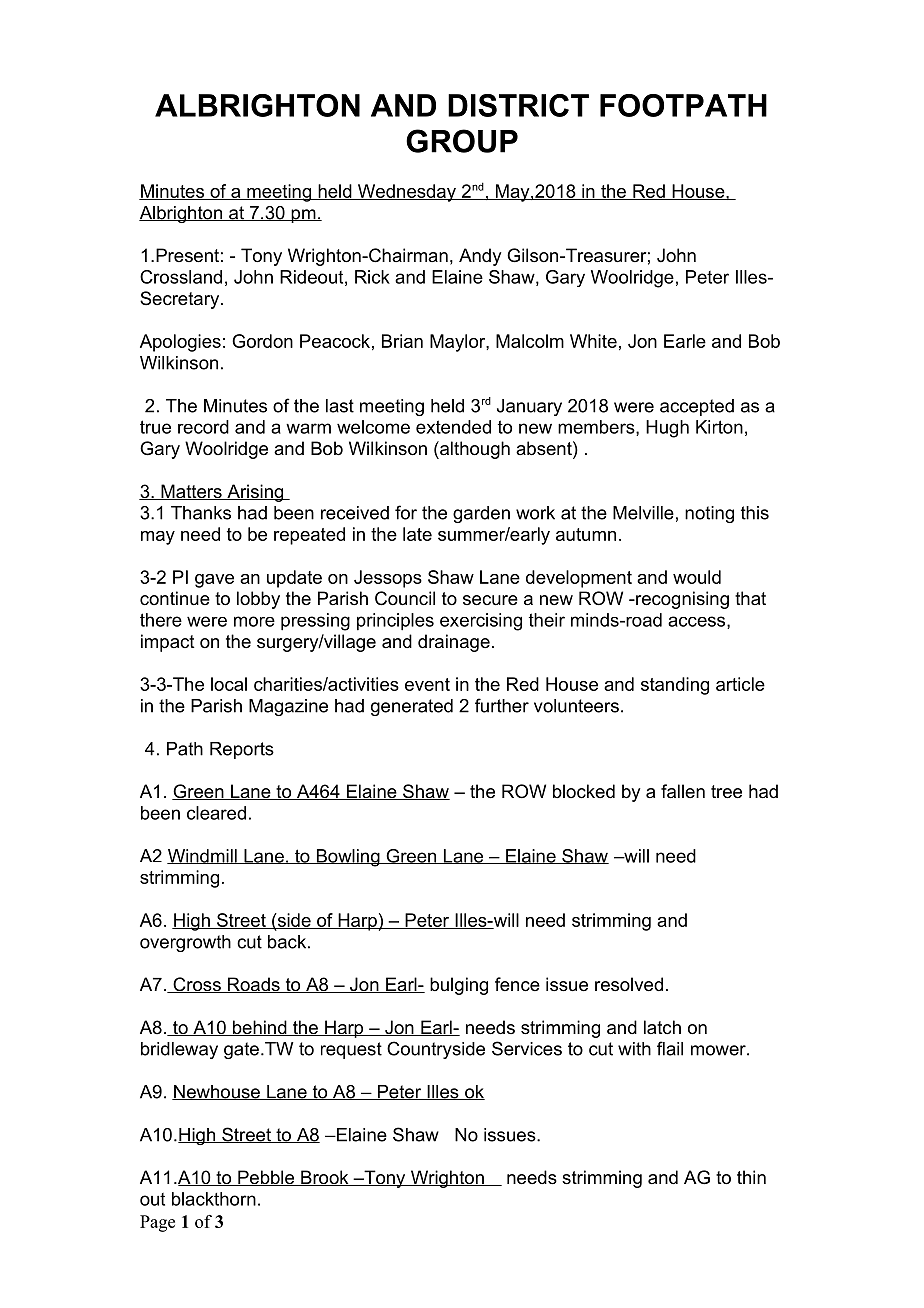 The image size is (924, 1308). Describe the element at coordinates (462, 141) in the page. I see `GROUP` at that location.
